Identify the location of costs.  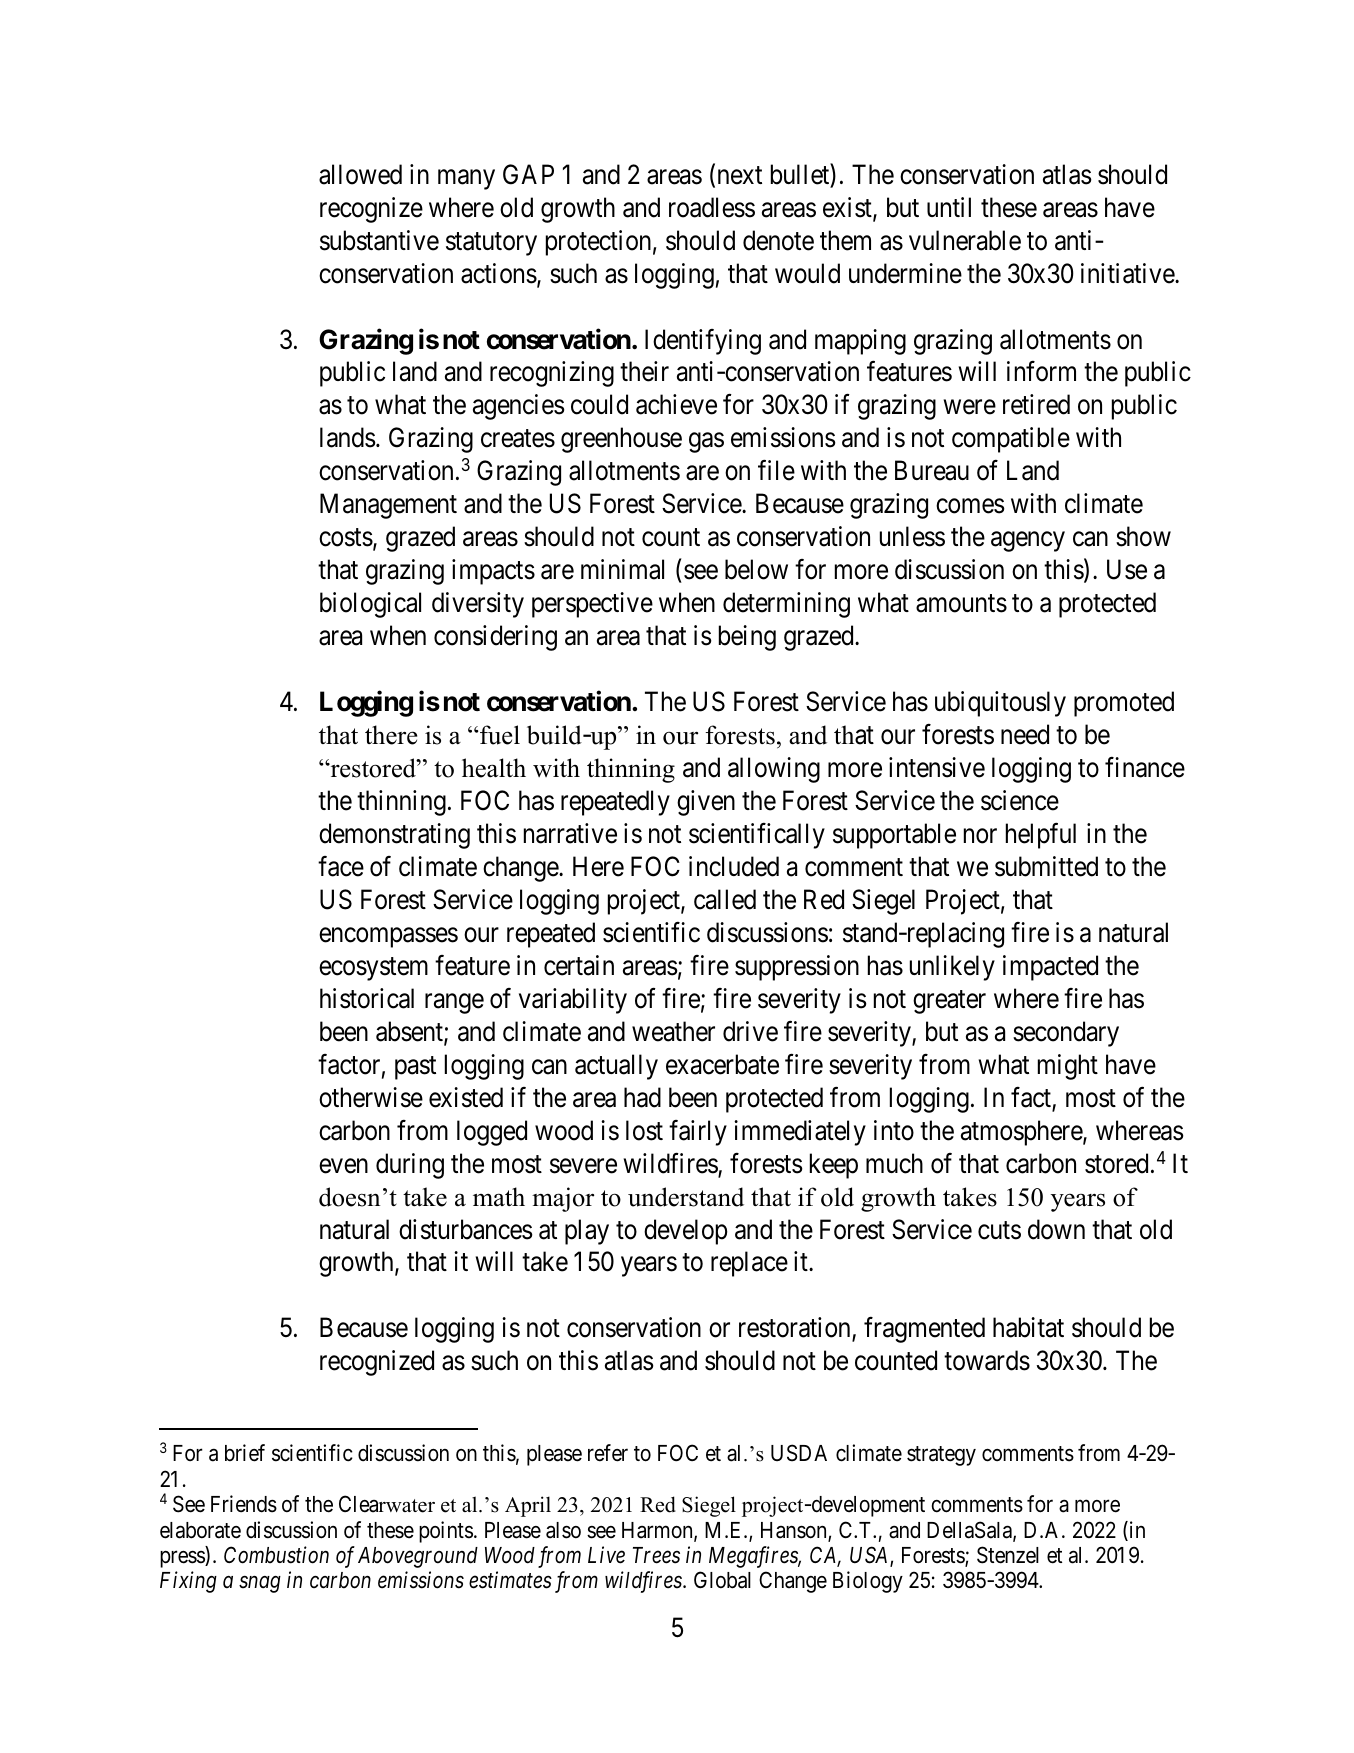
(346, 538).
